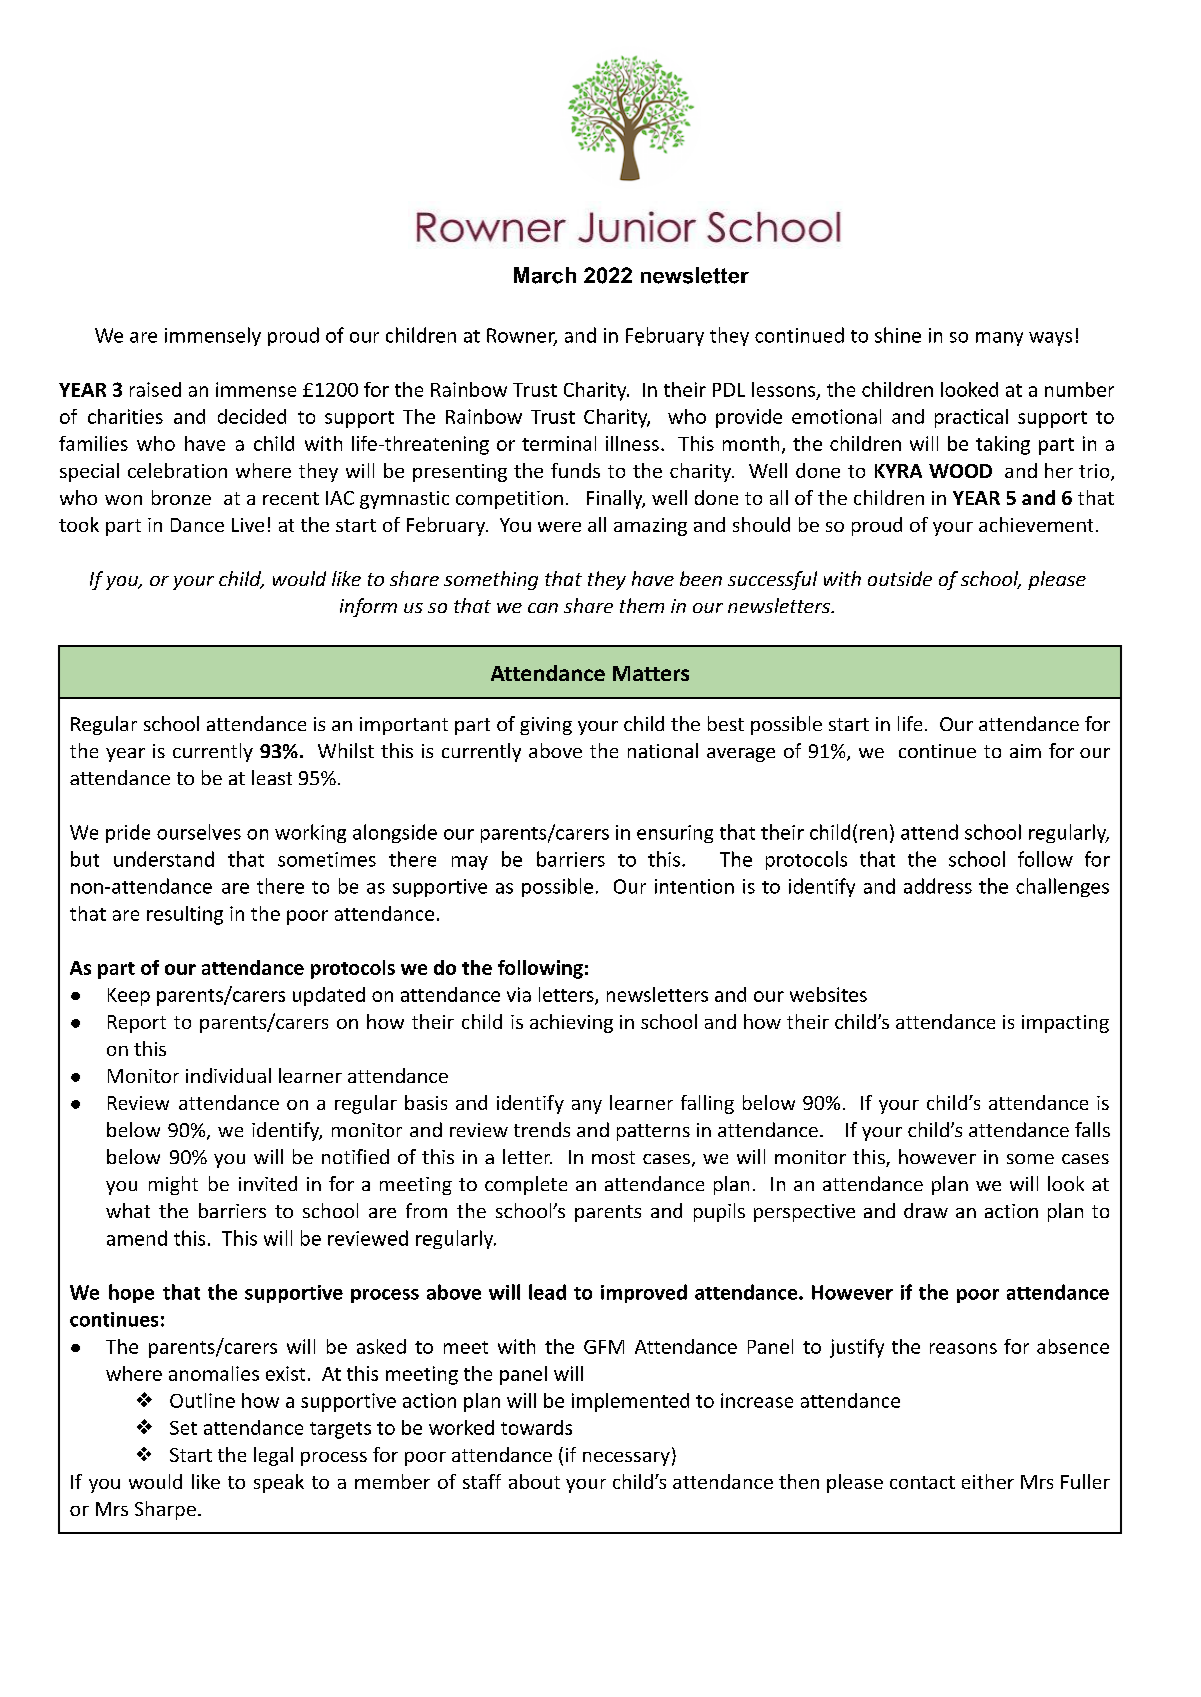  I want to click on draw, so click(926, 1210).
